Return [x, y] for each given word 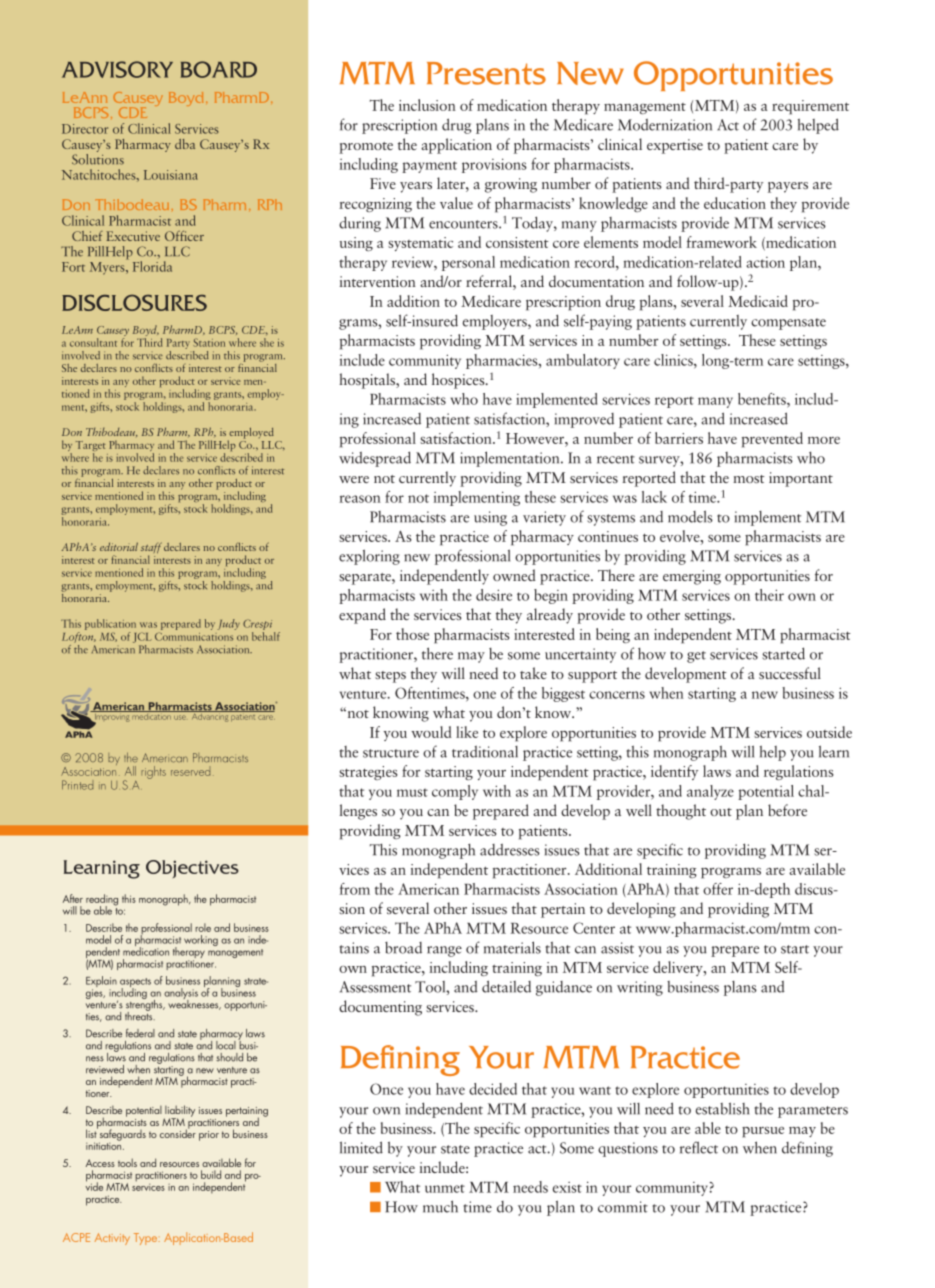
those [412, 634]
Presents [486, 73]
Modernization [665, 125]
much [440, 1206]
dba [185, 144]
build [211, 1174]
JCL [142, 637]
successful [790, 673]
